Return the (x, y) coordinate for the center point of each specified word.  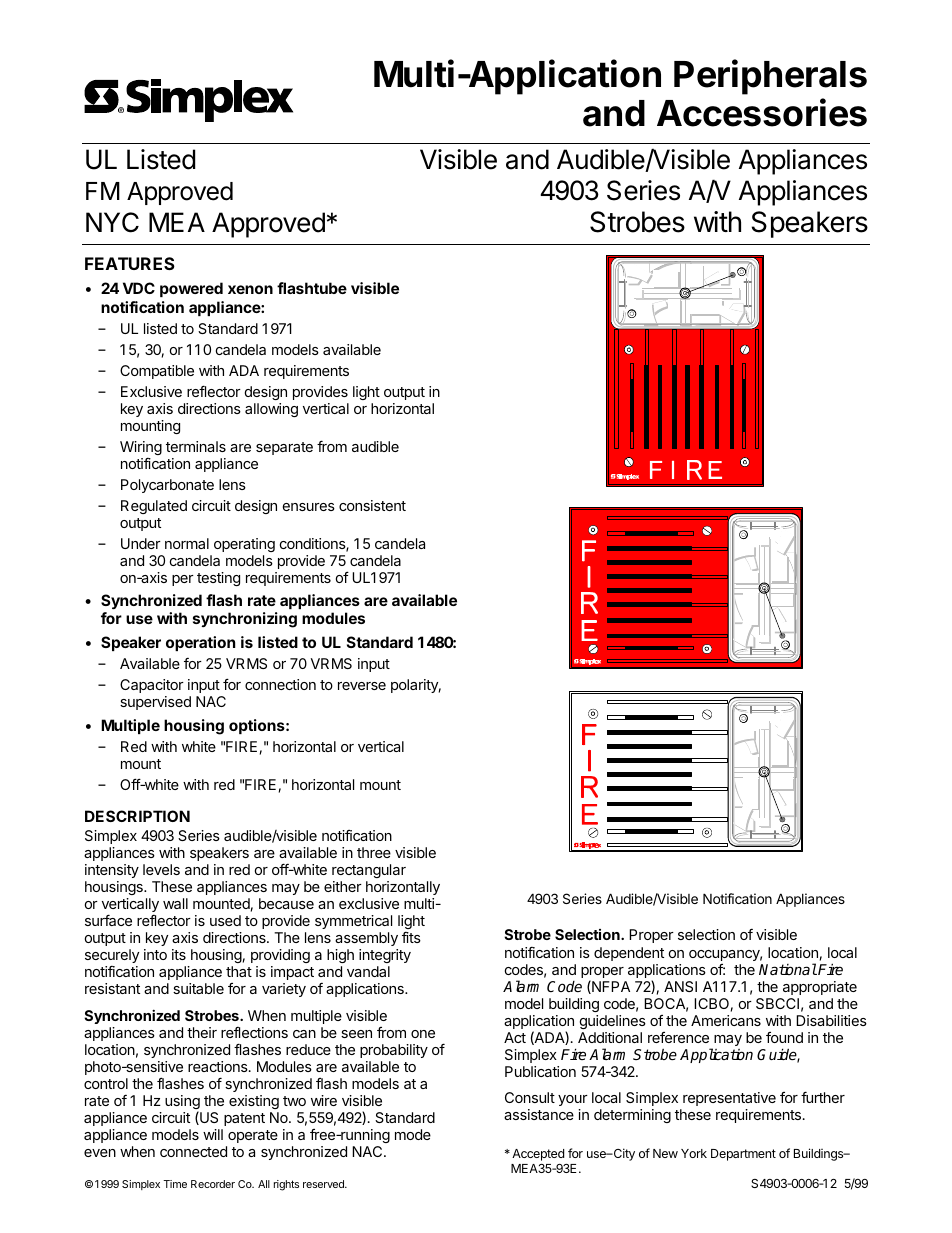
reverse (362, 686)
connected (193, 1151)
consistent (372, 505)
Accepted (538, 1155)
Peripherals (770, 77)
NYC (112, 222)
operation (200, 643)
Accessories (762, 112)
